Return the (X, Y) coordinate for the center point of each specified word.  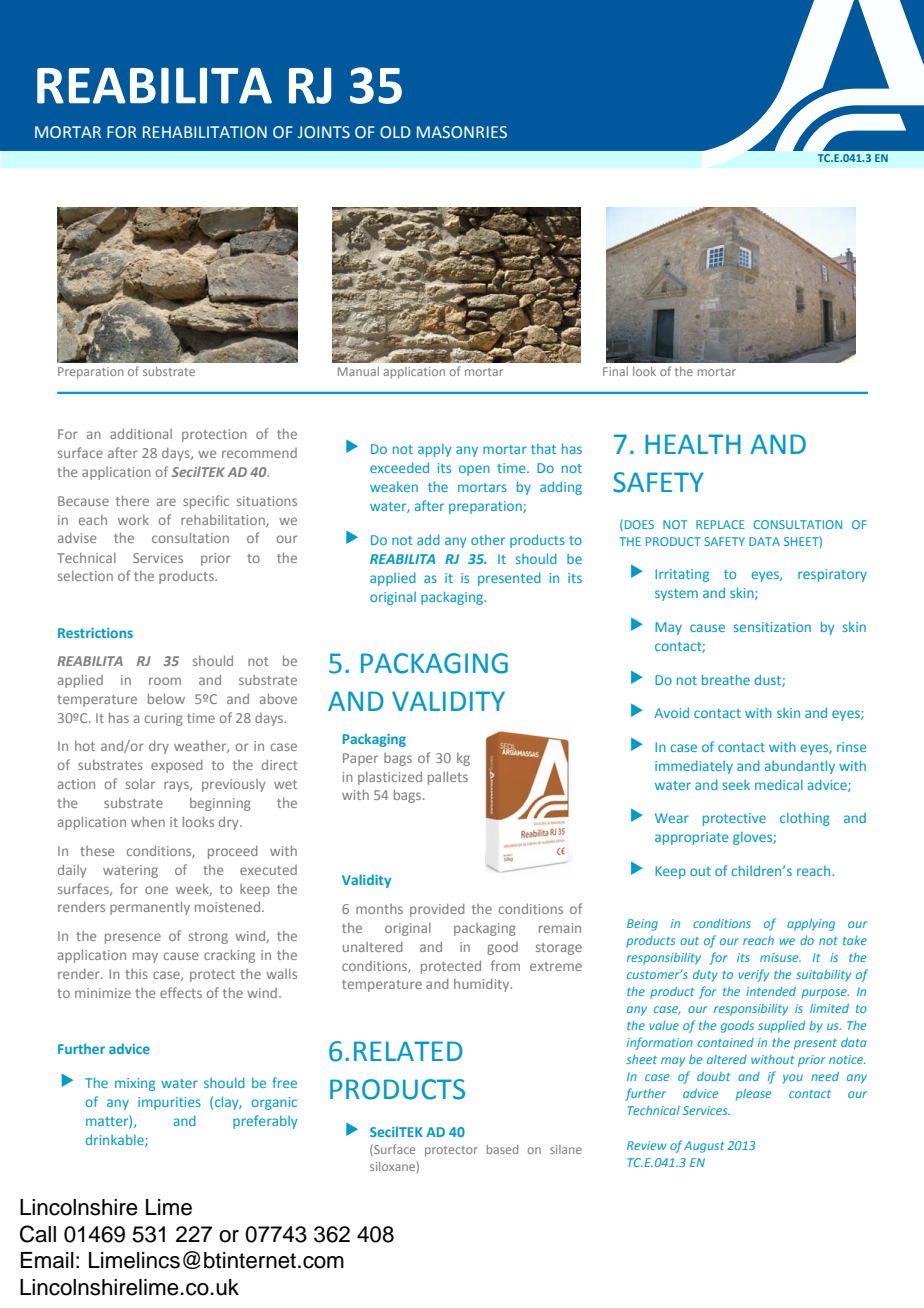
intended (771, 991)
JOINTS (324, 132)
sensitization (772, 627)
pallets (448, 778)
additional (141, 433)
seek (736, 785)
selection (85, 576)
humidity (483, 985)
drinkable (116, 1140)
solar (140, 784)
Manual (358, 371)
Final (615, 371)
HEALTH (693, 444)
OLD (395, 132)
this (136, 974)
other (488, 539)
